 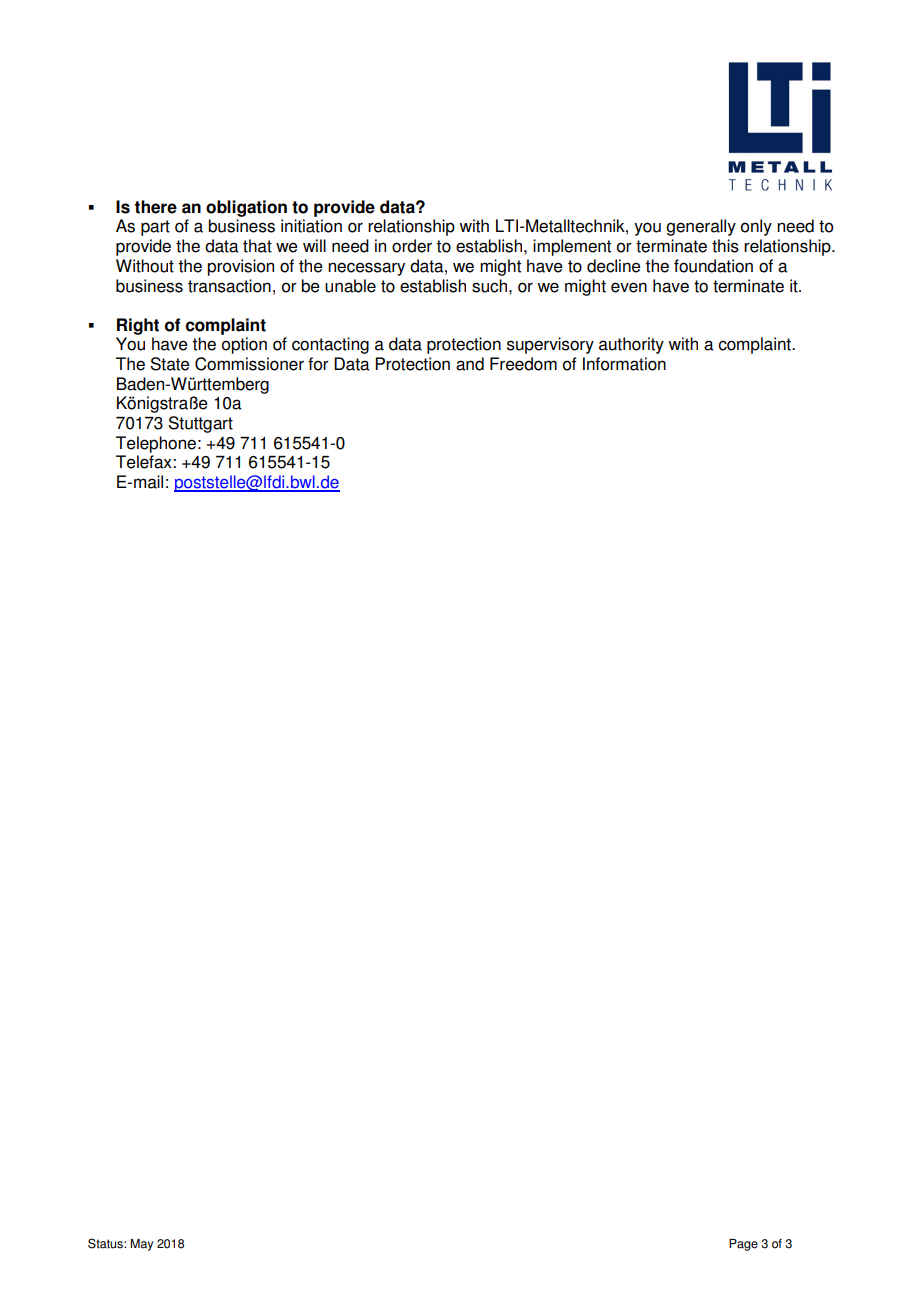 I want to click on Commissioner, so click(x=249, y=364).
